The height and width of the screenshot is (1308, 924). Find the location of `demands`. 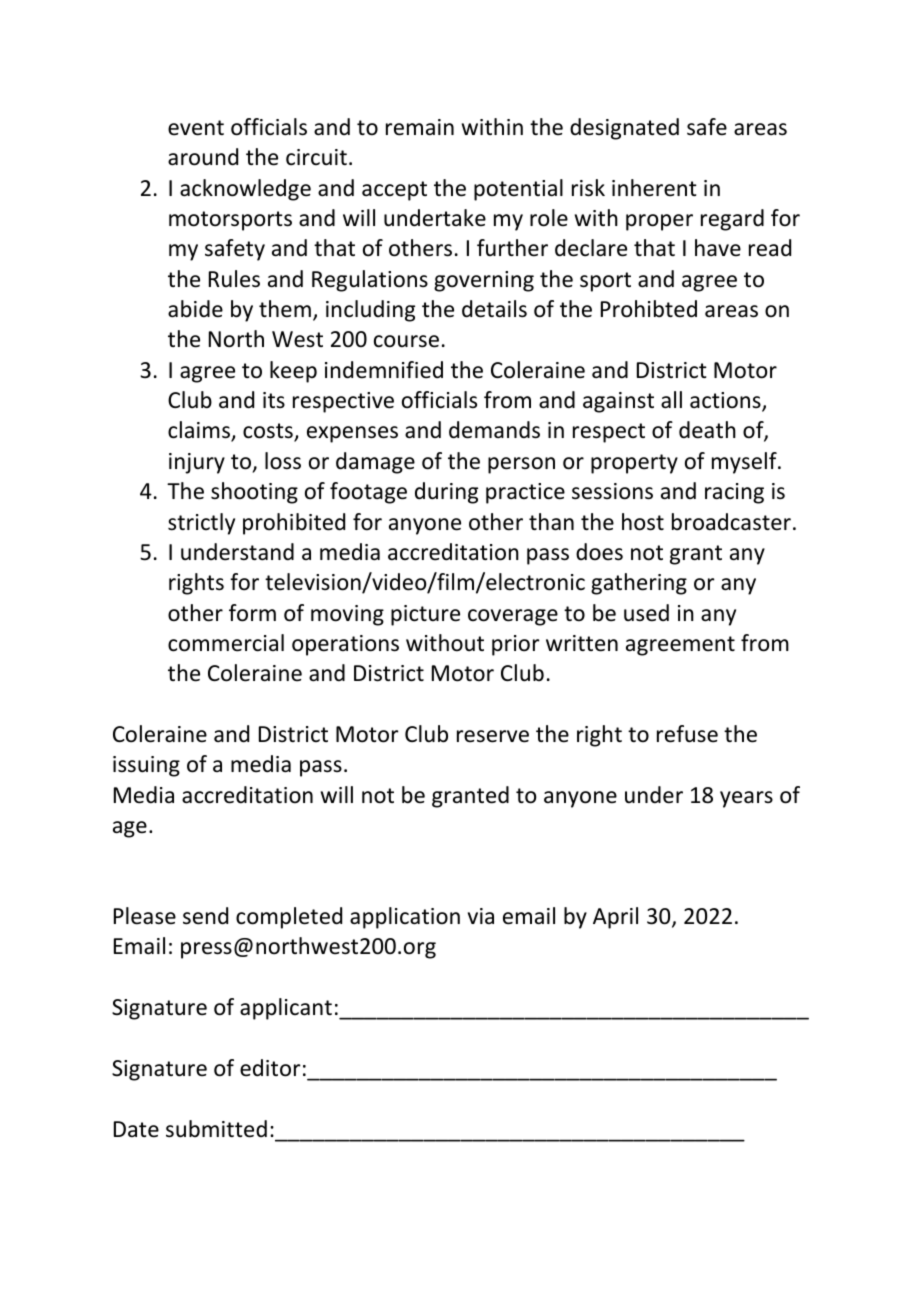

demands is located at coordinates (494, 430).
